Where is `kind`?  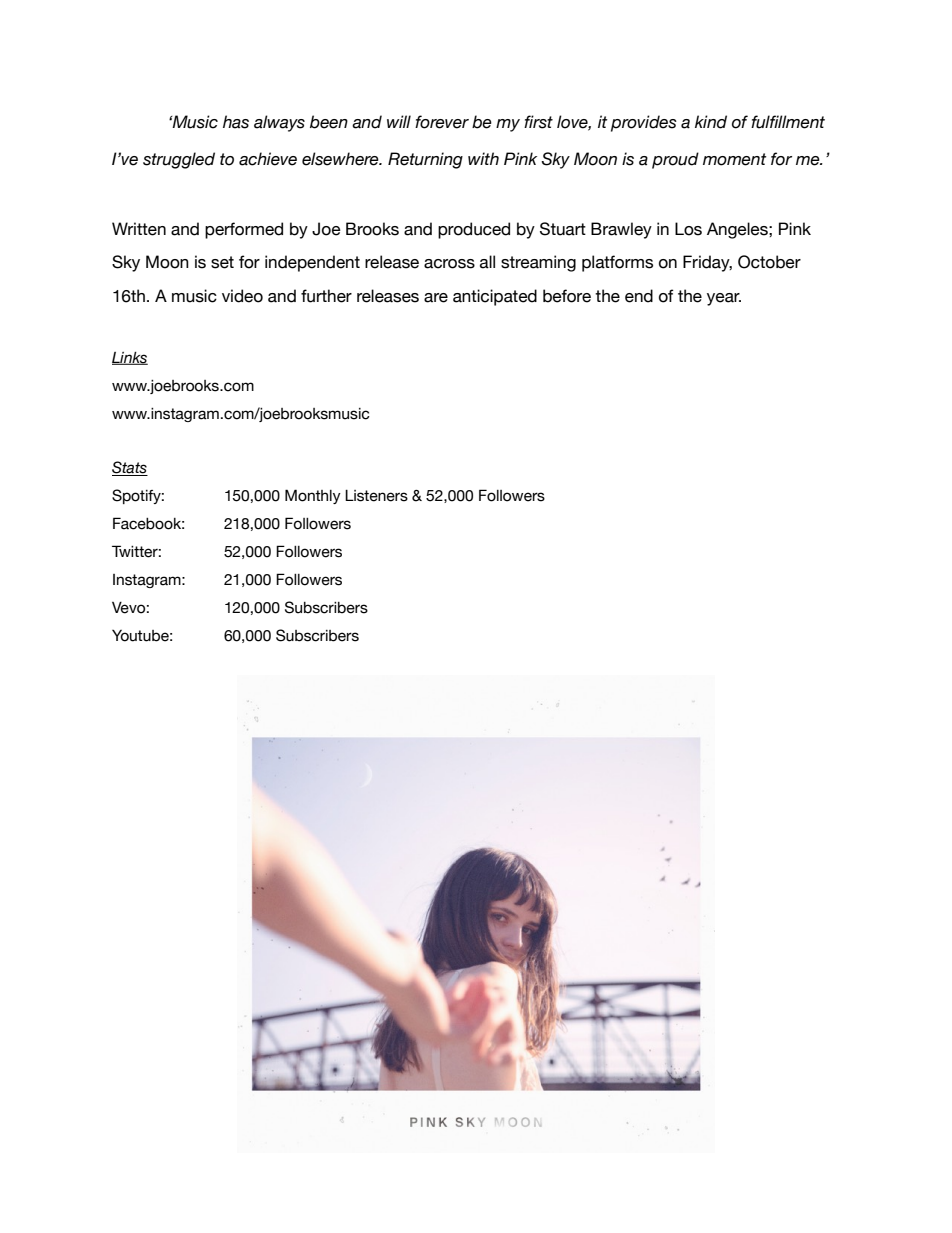
kind is located at coordinates (711, 122).
